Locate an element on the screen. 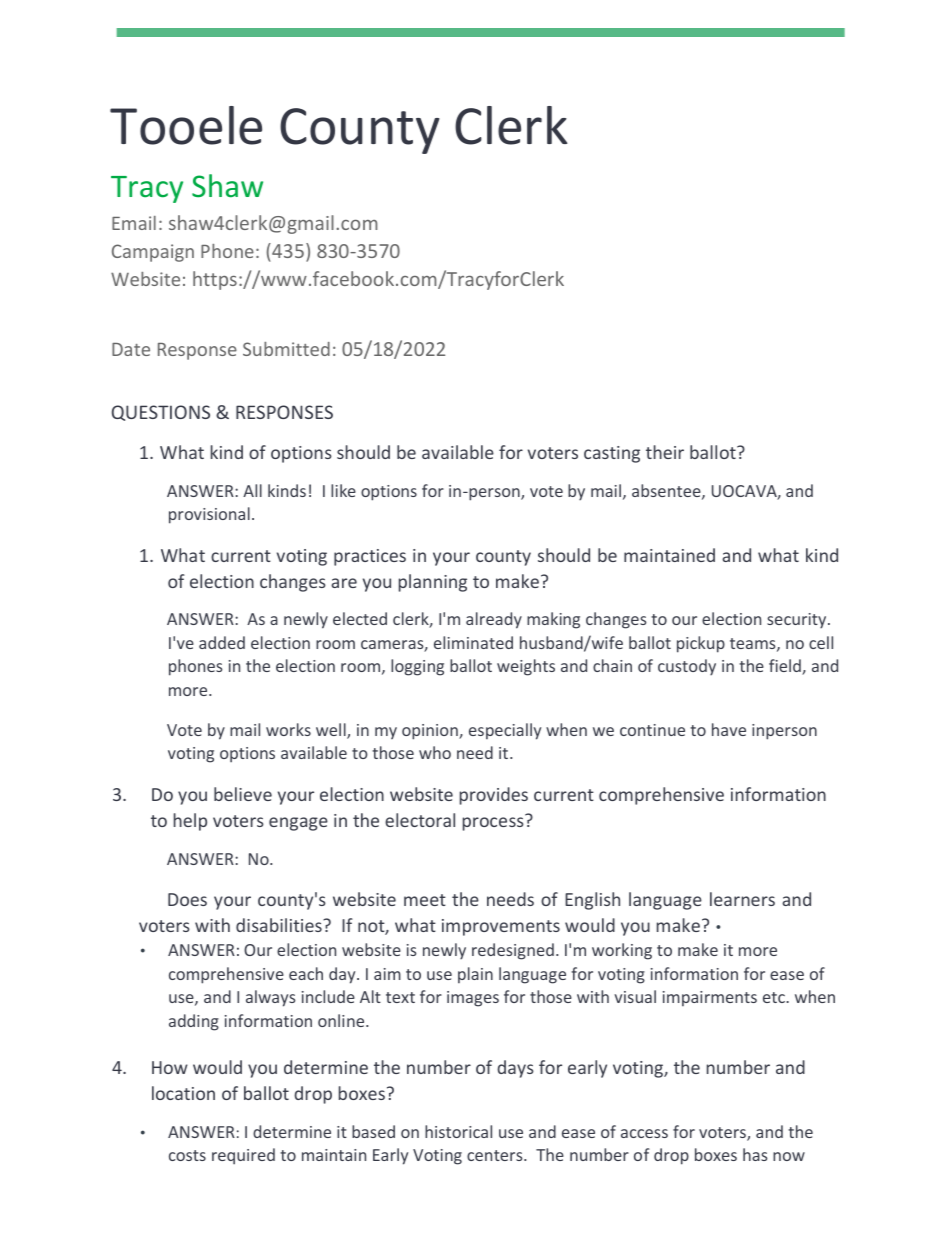 This screenshot has width=952, height=1233. provides is located at coordinates (494, 796).
